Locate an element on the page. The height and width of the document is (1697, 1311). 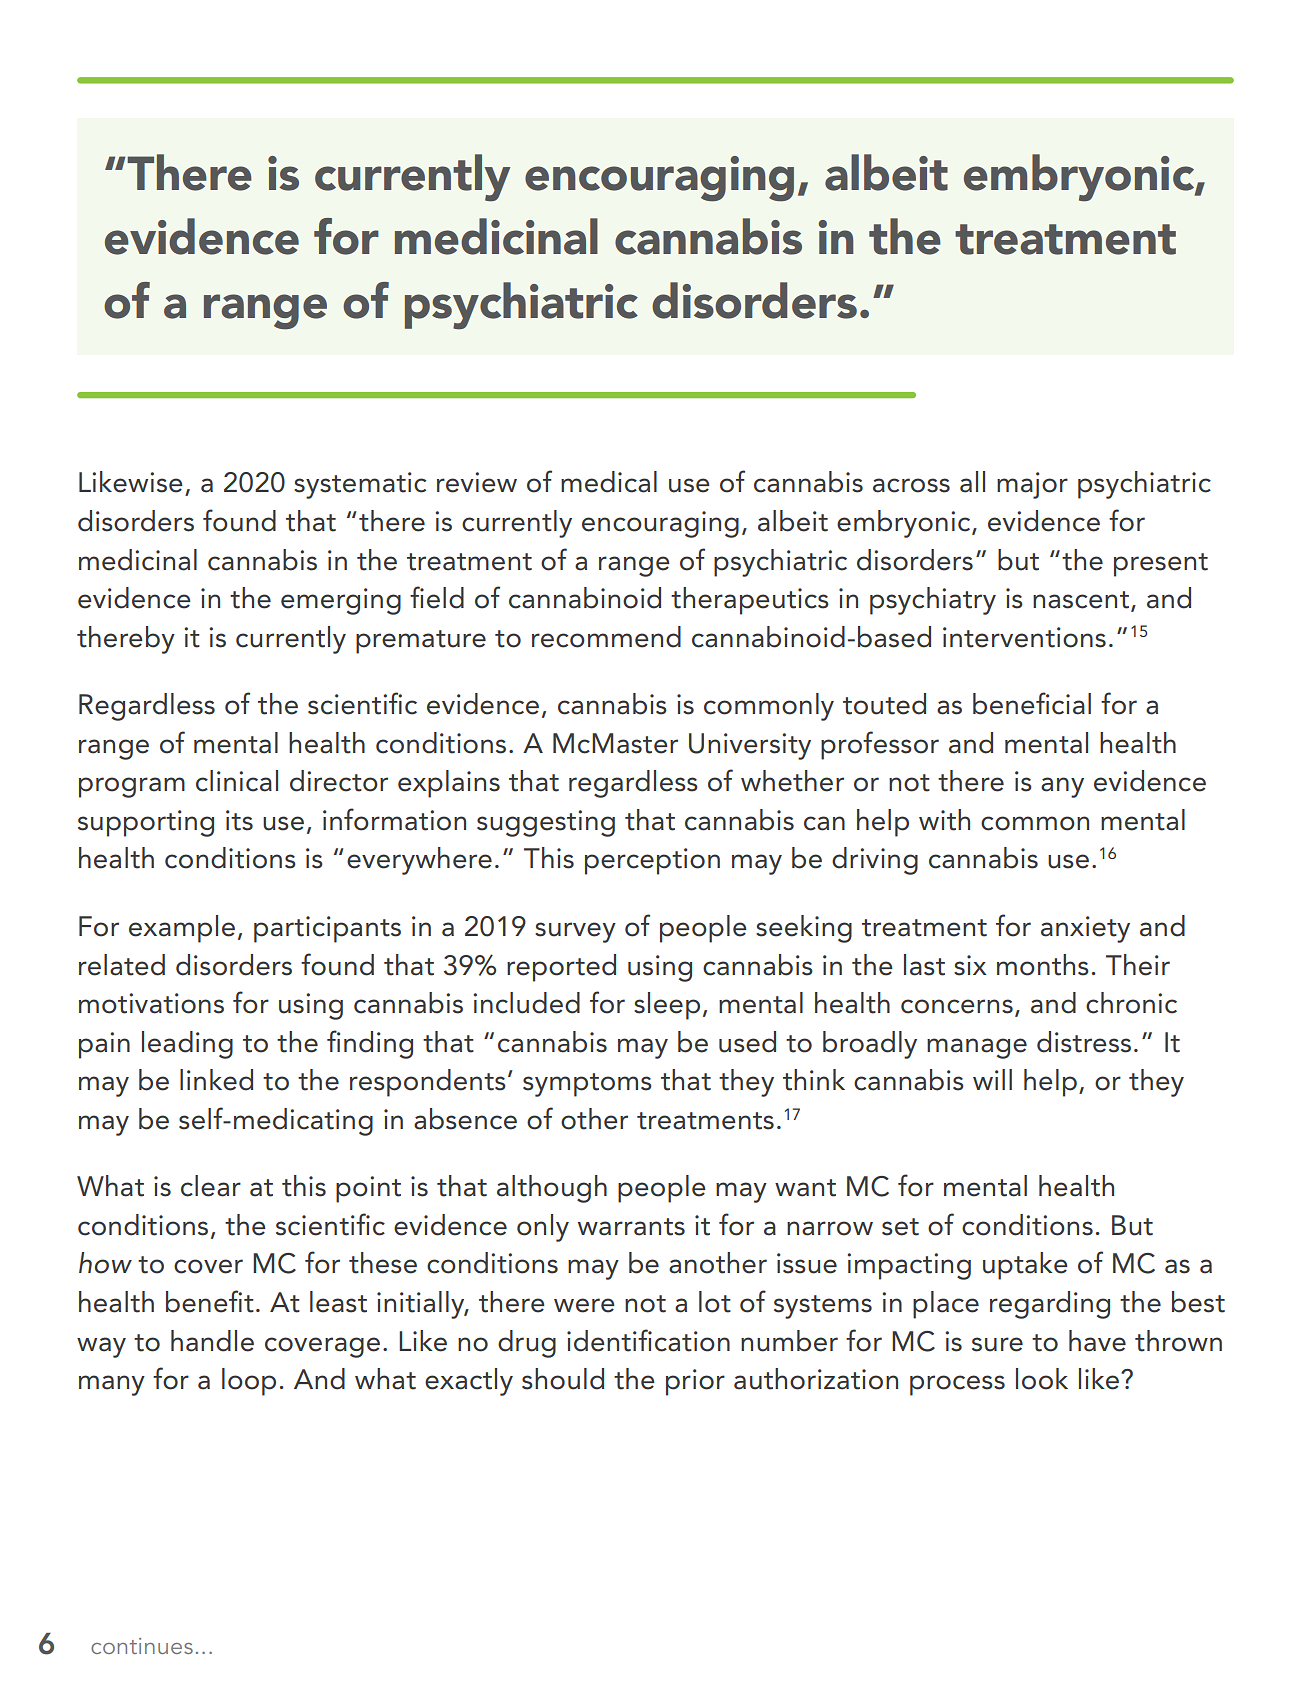
handle is located at coordinates (212, 1341).
